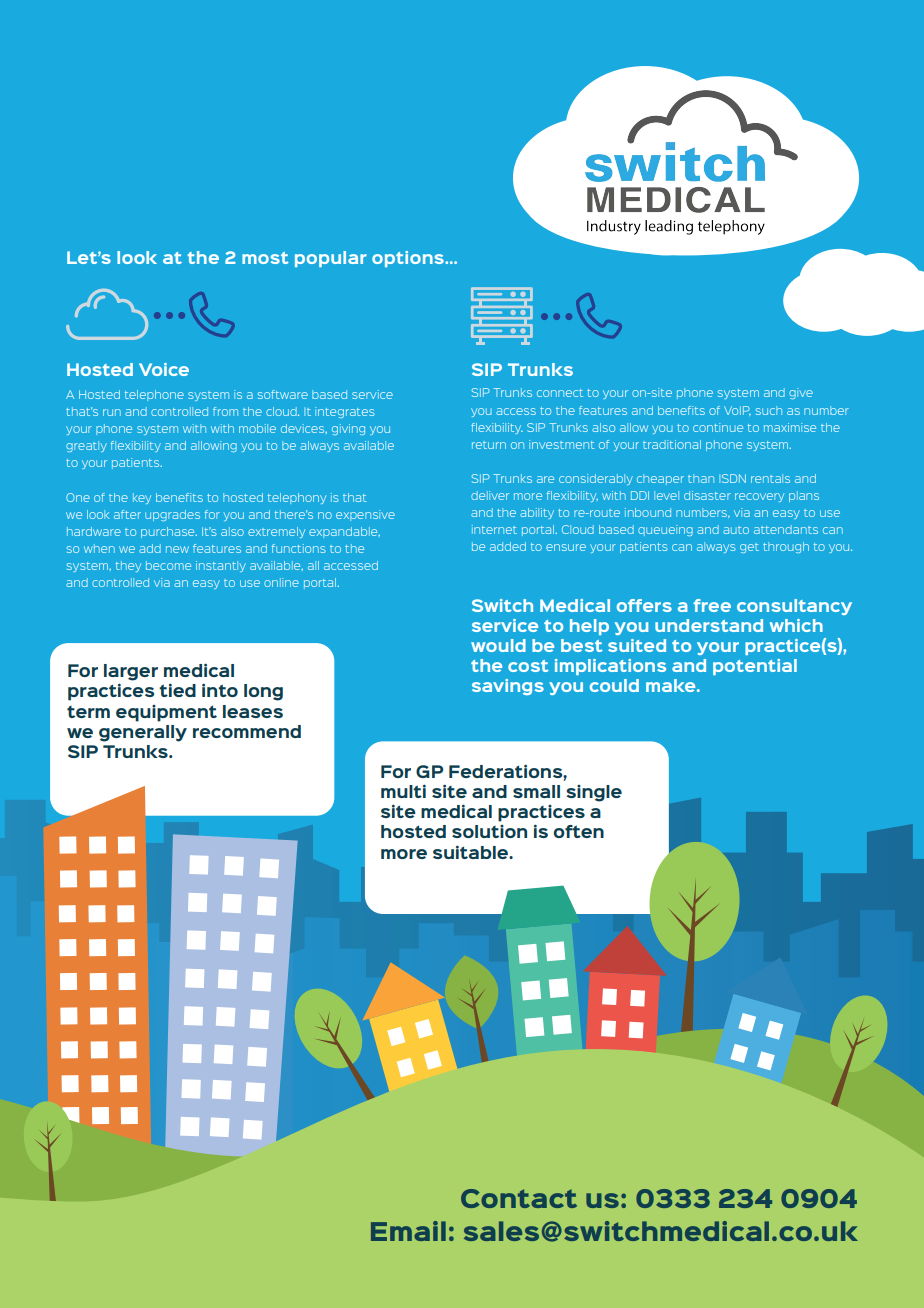  I want to click on options, so click(409, 259).
